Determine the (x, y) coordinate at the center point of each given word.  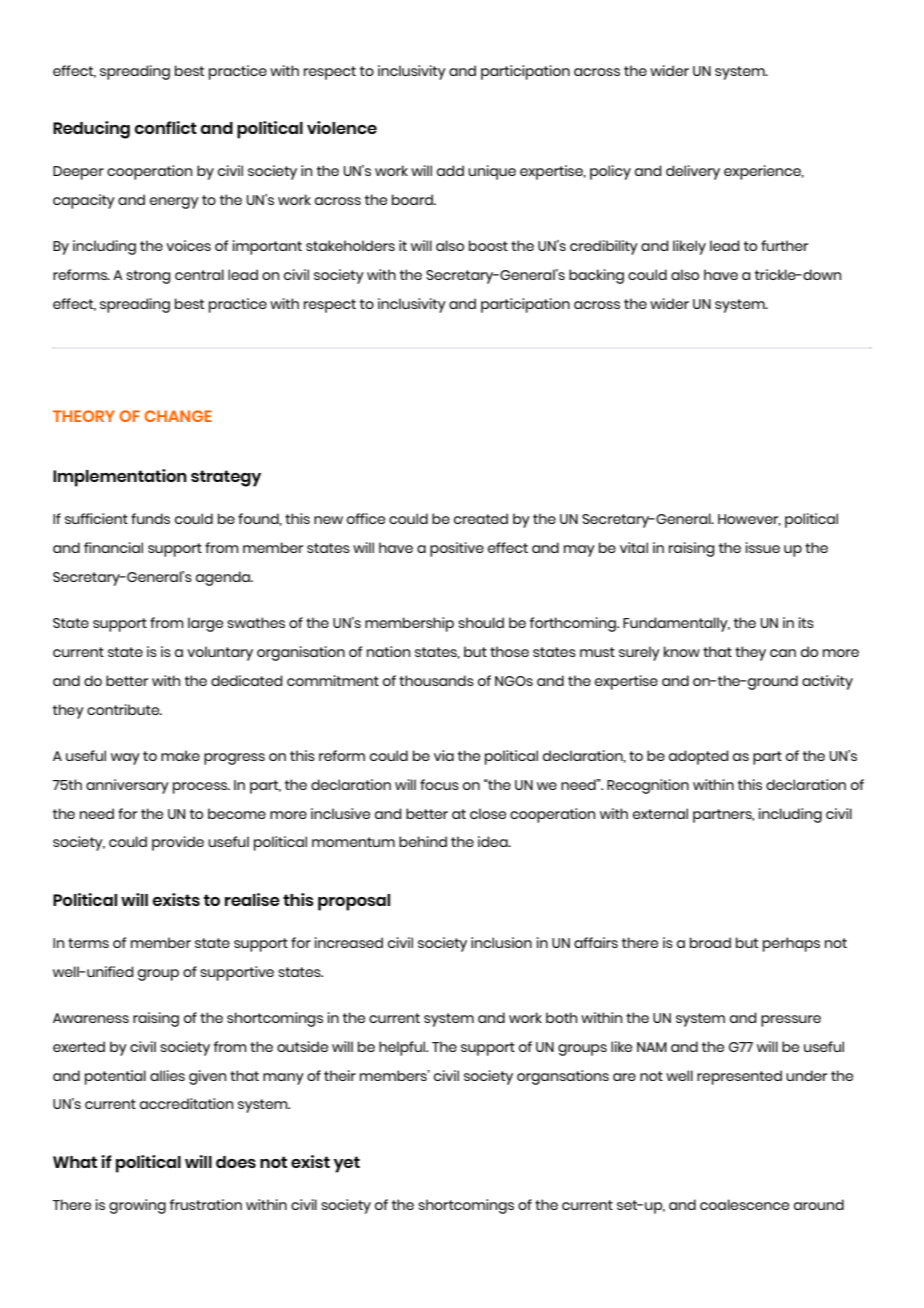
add (450, 170)
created (481, 518)
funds (150, 518)
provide (178, 843)
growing (137, 1206)
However (749, 520)
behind (423, 841)
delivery (693, 172)
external (660, 813)
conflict (165, 127)
